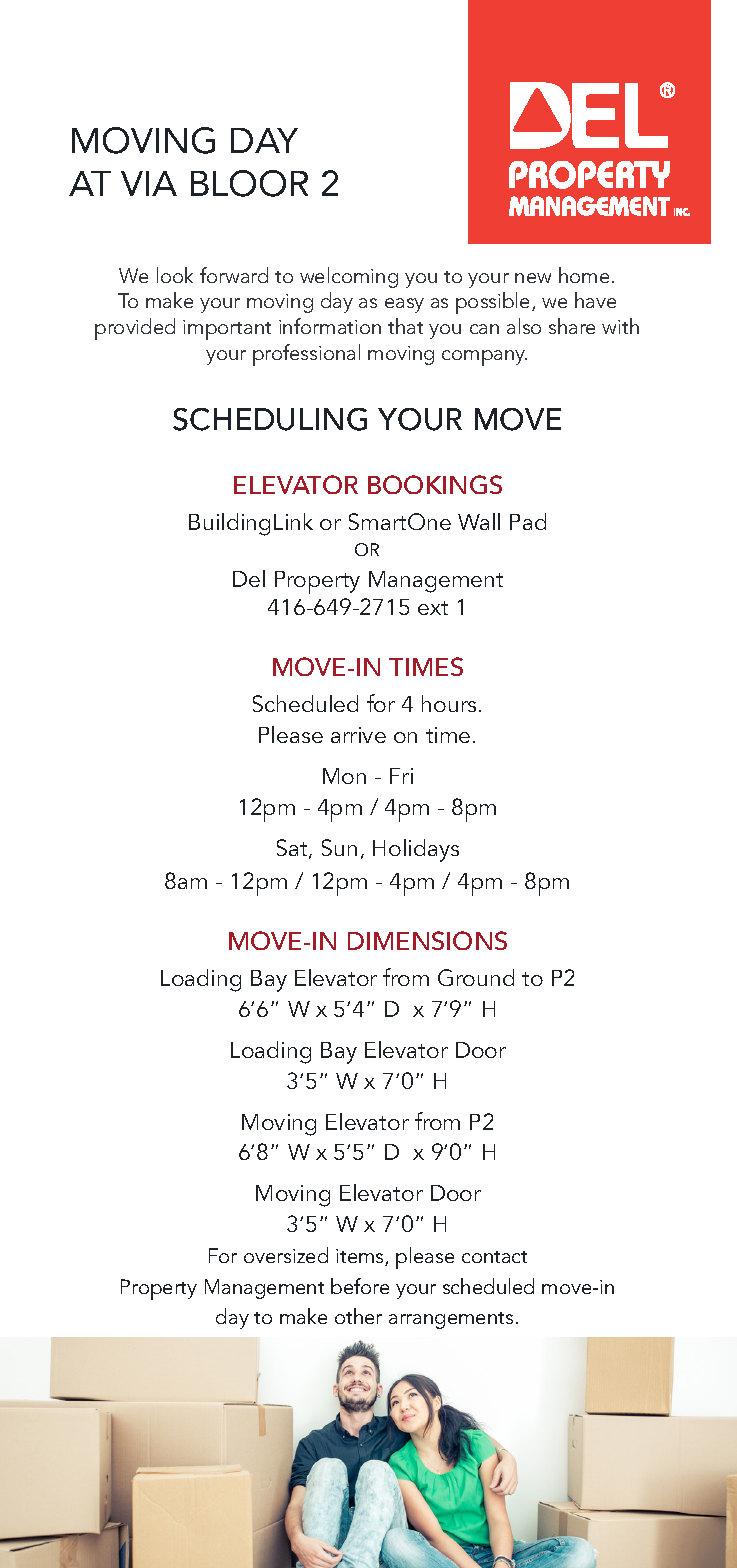 The image size is (737, 1568). What do you see at coordinates (360, 1286) in the image?
I see `before` at bounding box center [360, 1286].
